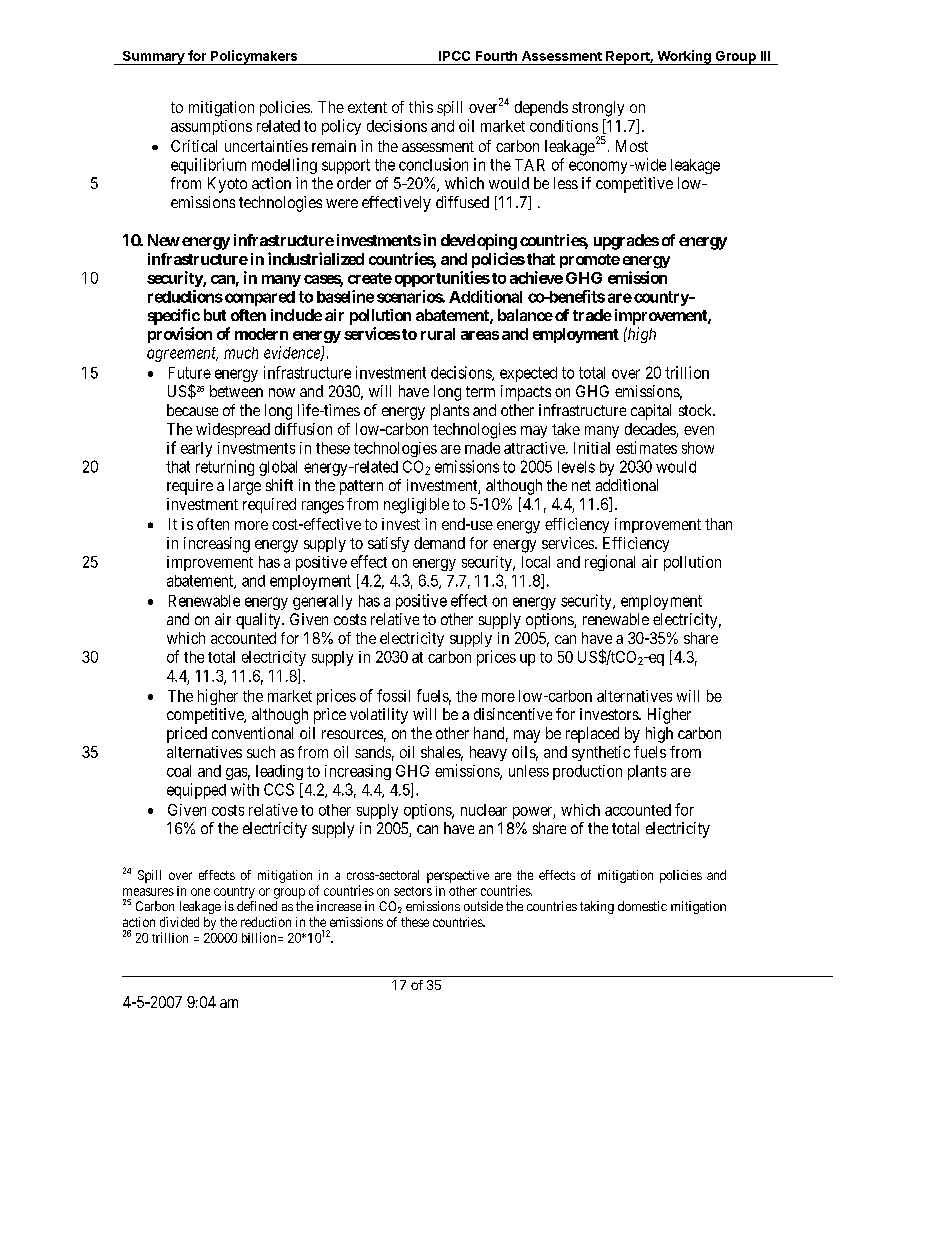 This screenshot has width=952, height=1233. I want to click on Working, so click(684, 57).
